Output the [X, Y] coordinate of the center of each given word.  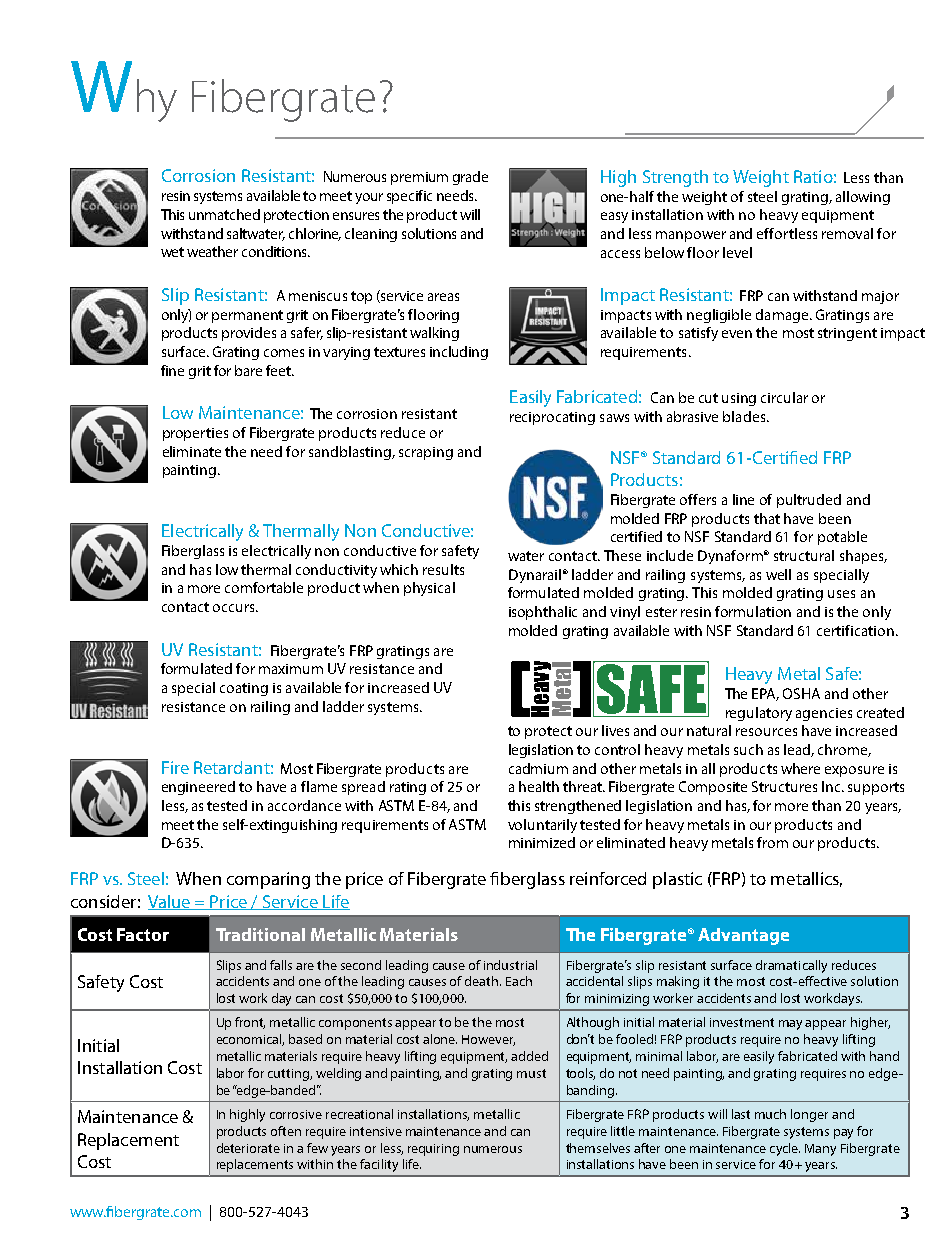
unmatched [224, 214]
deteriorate [248, 1148]
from [772, 842]
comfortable [264, 587]
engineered [198, 788]
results [443, 569]
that [767, 518]
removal [847, 233]
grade [470, 178]
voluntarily [542, 826]
